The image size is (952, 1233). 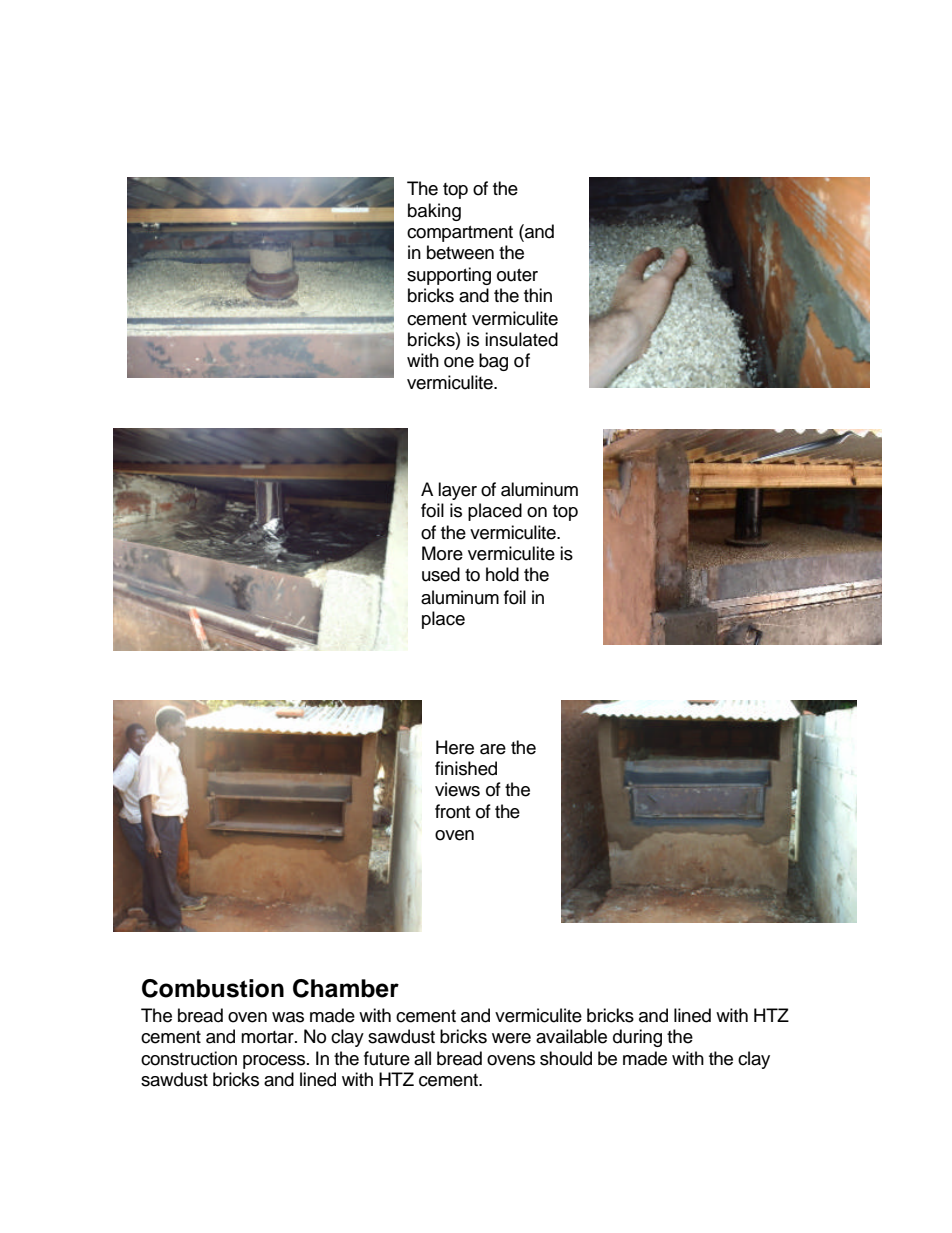 I want to click on compartment, so click(x=460, y=234).
